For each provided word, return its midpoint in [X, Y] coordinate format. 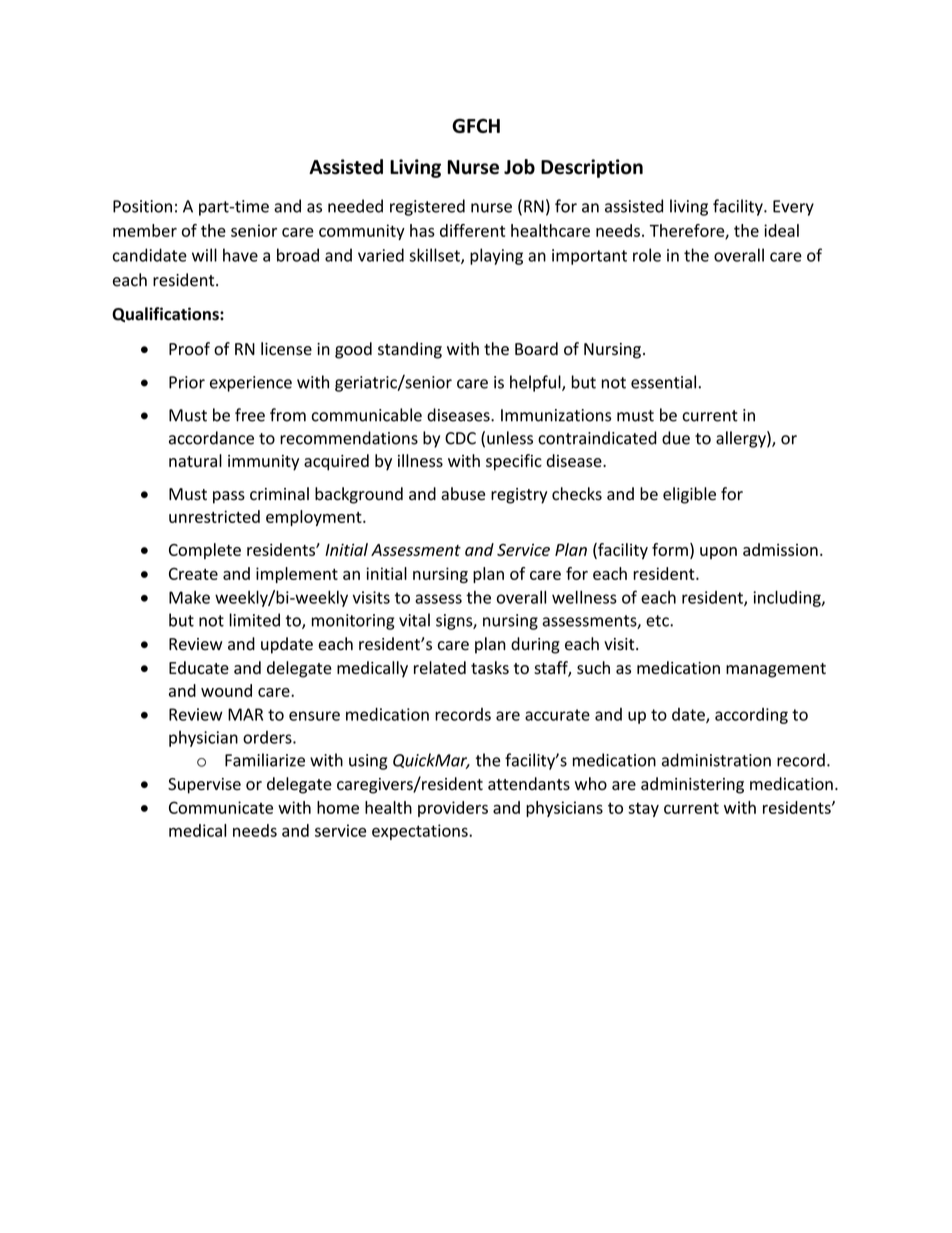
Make [189, 597]
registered [427, 207]
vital [414, 620]
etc [658, 621]
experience [251, 384]
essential [663, 382]
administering [692, 785]
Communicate [221, 807]
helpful [536, 383]
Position [142, 206]
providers [453, 809]
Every [793, 208]
